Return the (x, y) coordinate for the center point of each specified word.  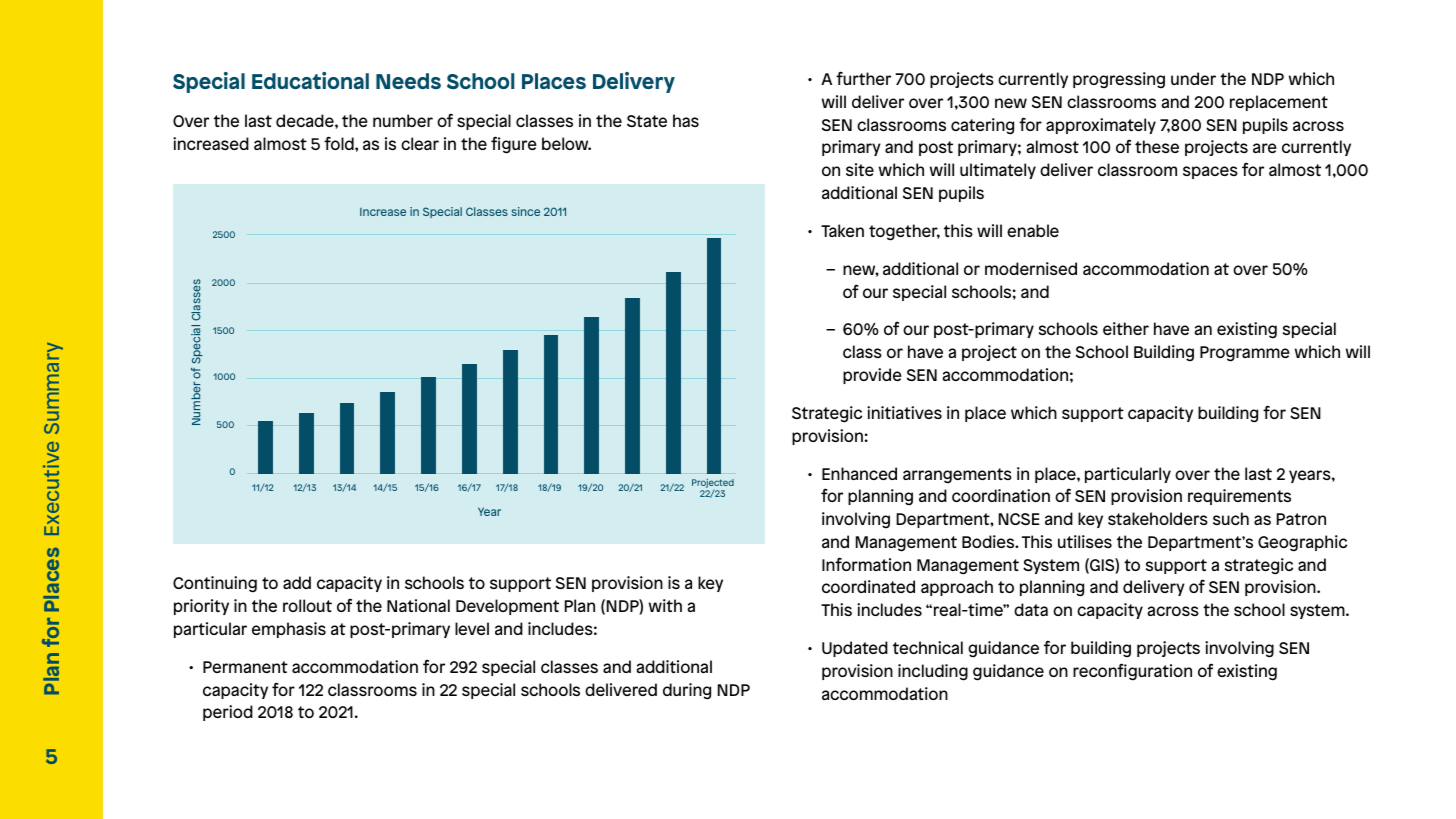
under (1193, 78)
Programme (1245, 354)
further (863, 78)
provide (872, 376)
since (525, 211)
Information (866, 564)
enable (1033, 230)
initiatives (904, 412)
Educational (310, 80)
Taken (842, 230)
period (228, 713)
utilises (1085, 541)
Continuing (215, 584)
